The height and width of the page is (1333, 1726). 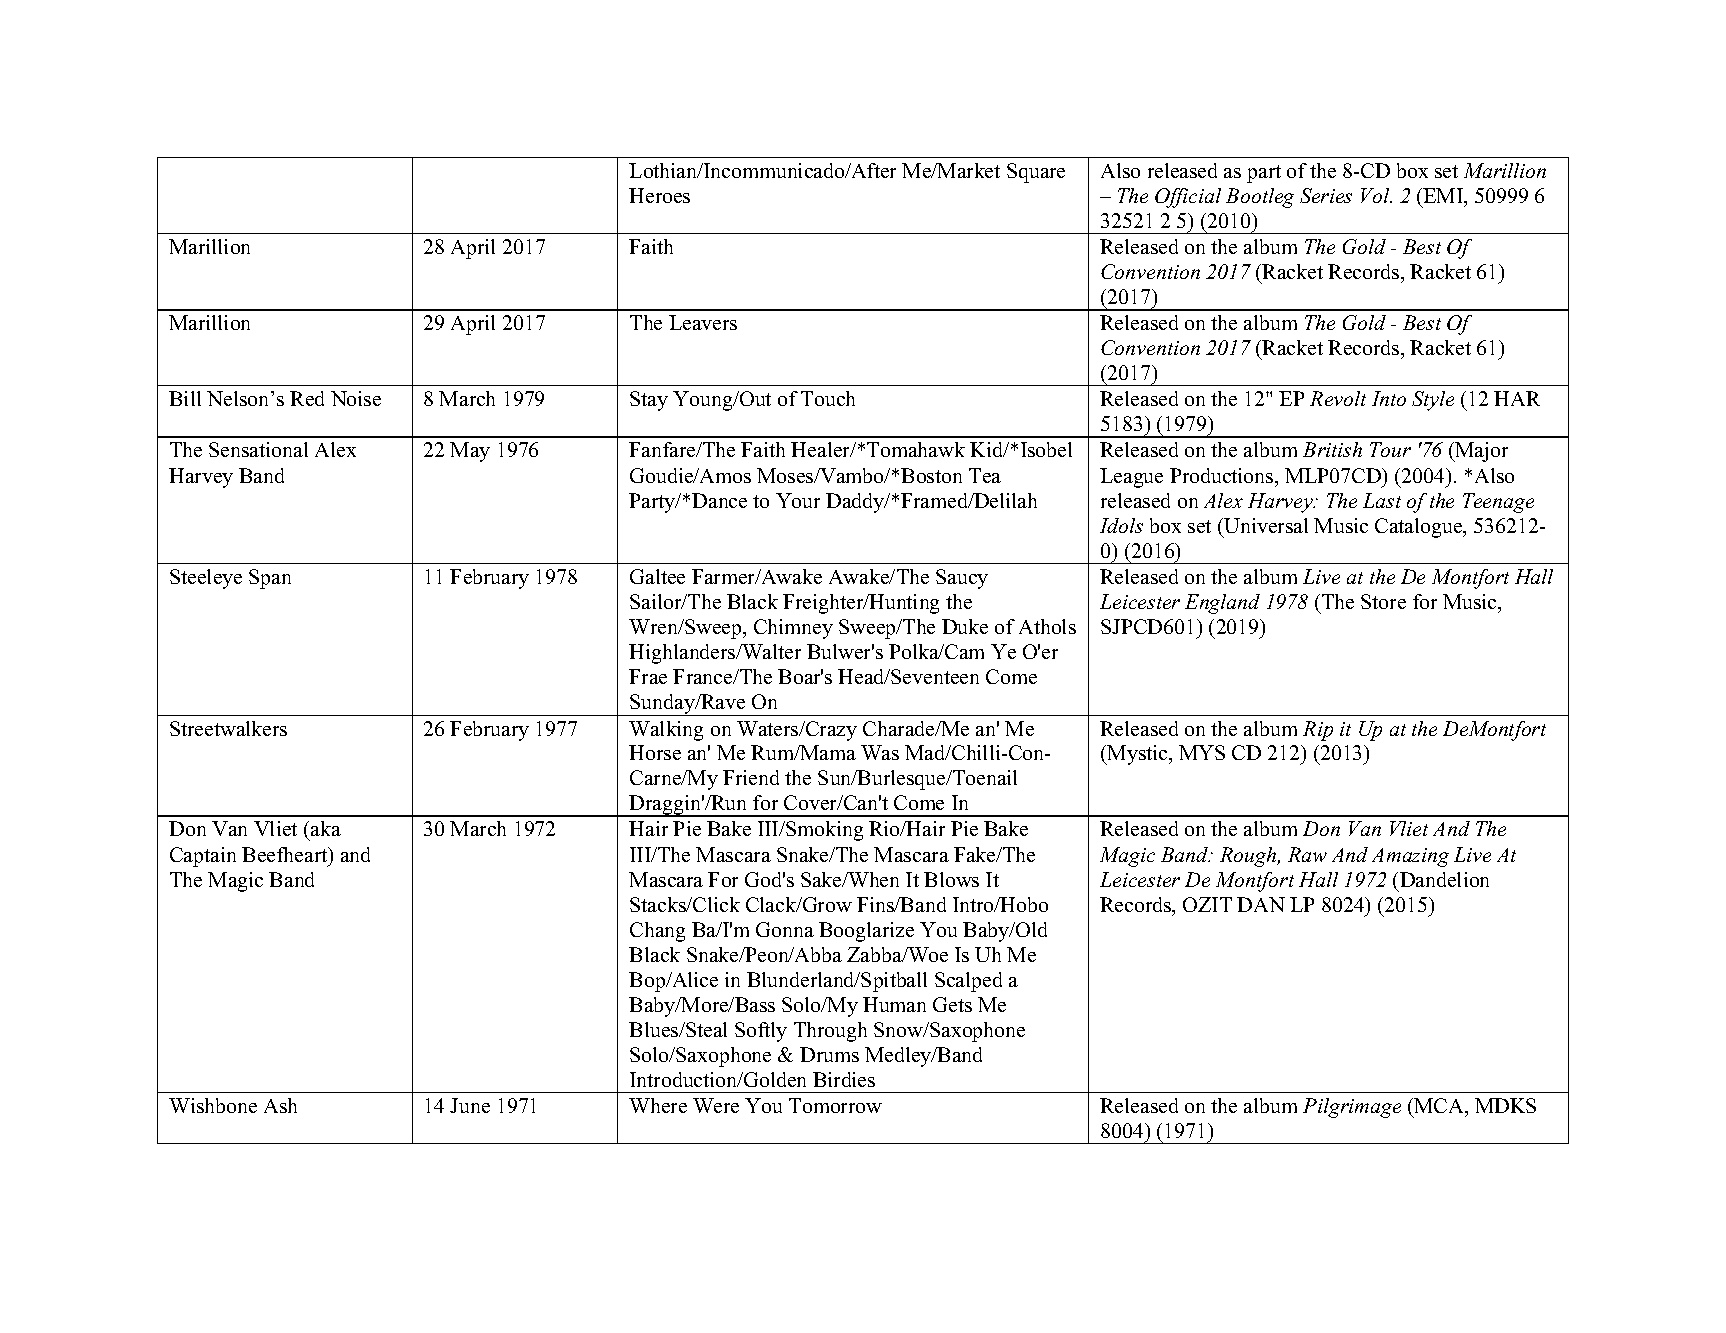 What do you see at coordinates (1326, 195) in the page?
I see `Series` at bounding box center [1326, 195].
